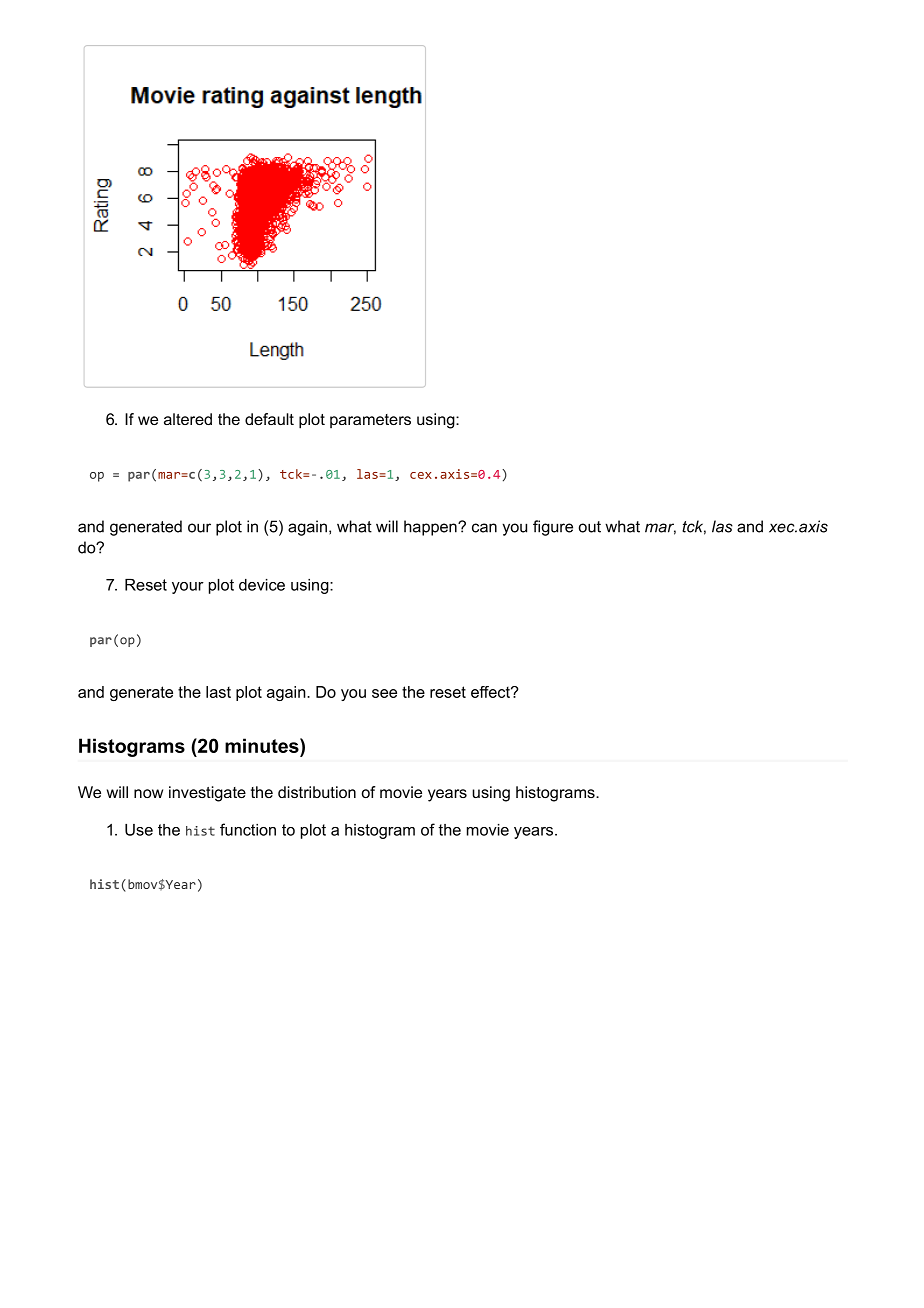 The height and width of the image is (1308, 924). What do you see at coordinates (553, 528) in the image?
I see `figure` at bounding box center [553, 528].
